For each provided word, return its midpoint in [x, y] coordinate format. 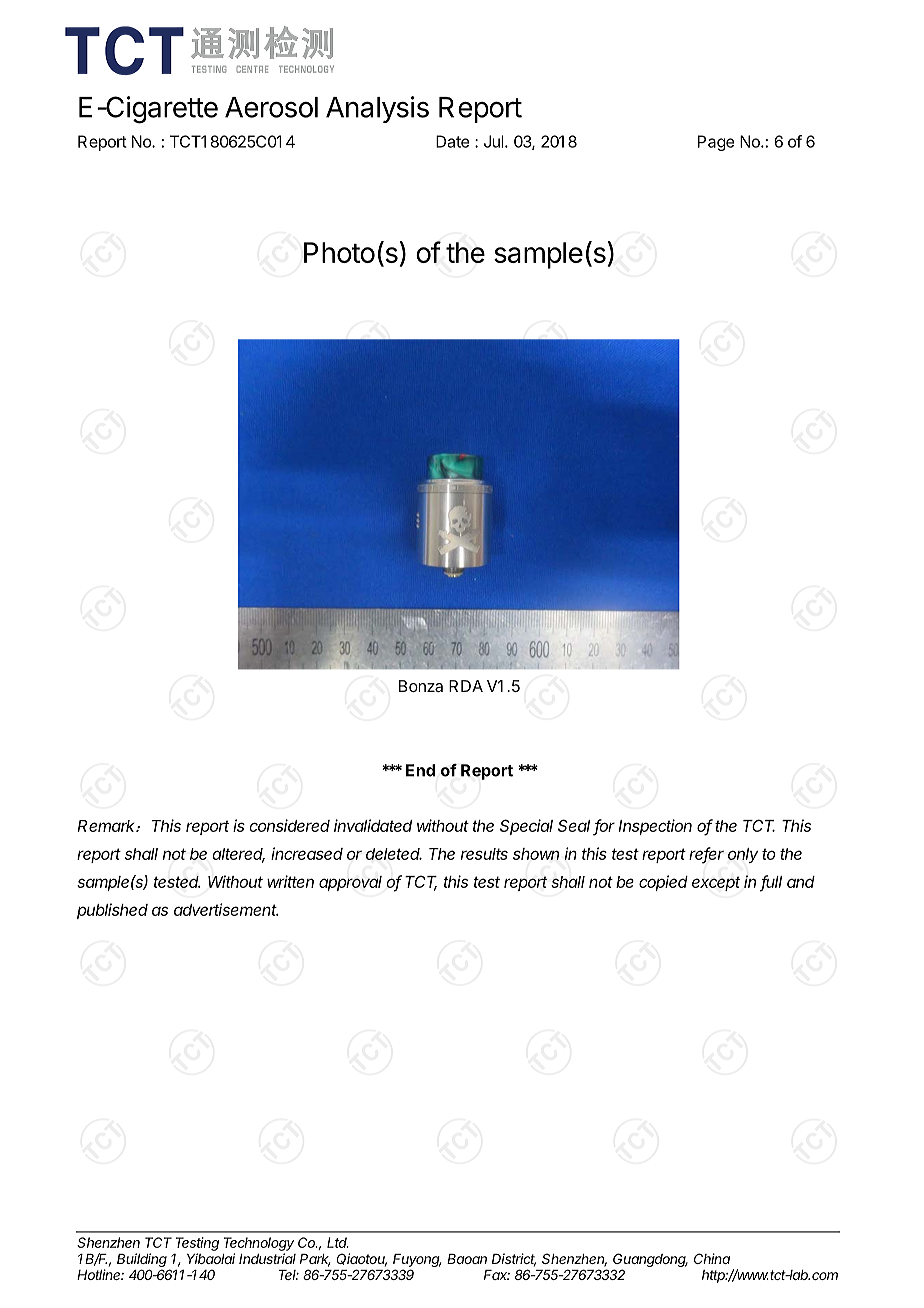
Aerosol [271, 107]
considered [289, 825]
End [420, 770]
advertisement [226, 909]
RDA [466, 686]
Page [716, 143]
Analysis [377, 109]
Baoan [467, 1259]
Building [142, 1261]
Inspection [655, 827]
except [716, 883]
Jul [493, 141]
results [484, 854]
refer [706, 854]
